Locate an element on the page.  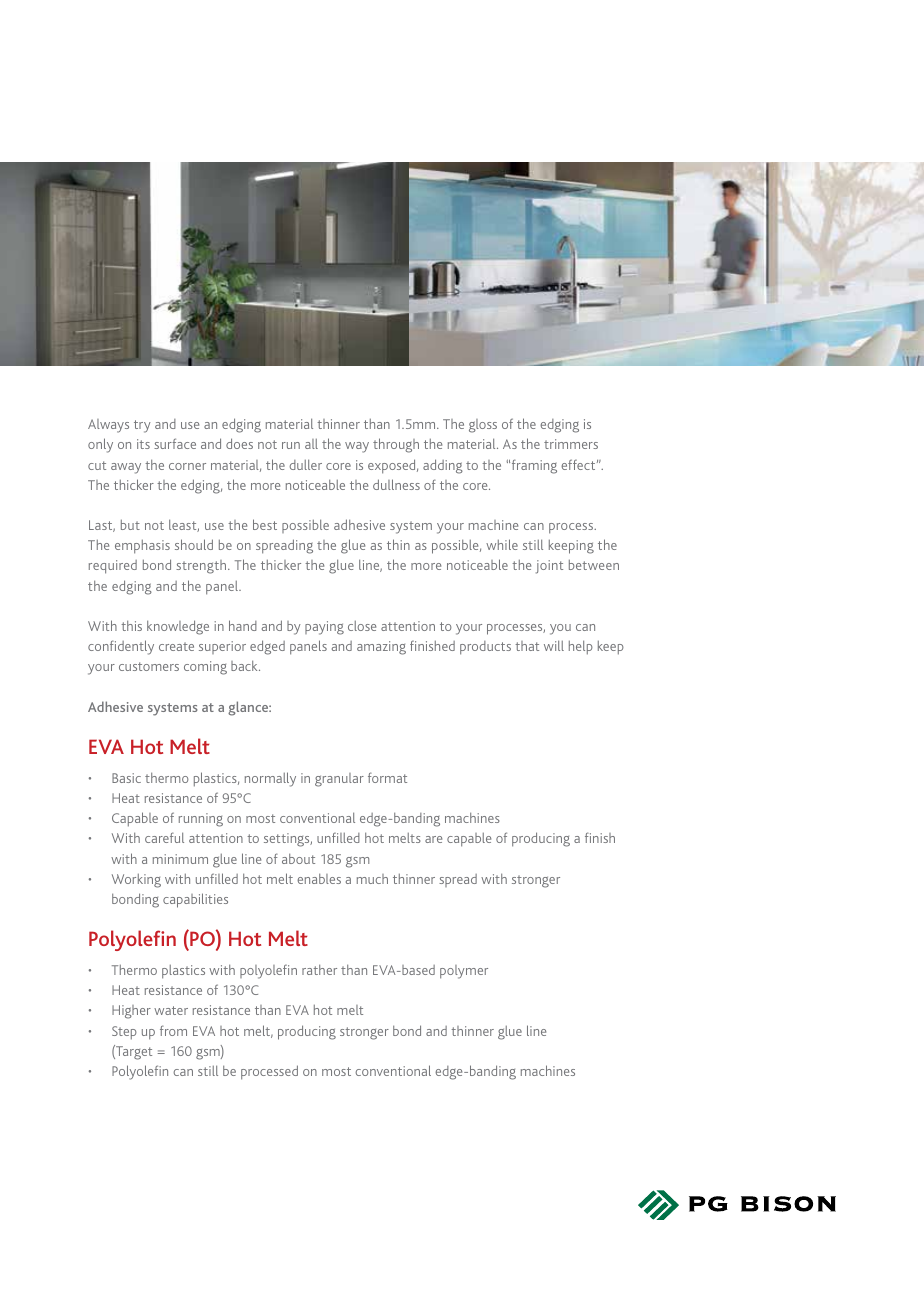
trimmers is located at coordinates (571, 444).
